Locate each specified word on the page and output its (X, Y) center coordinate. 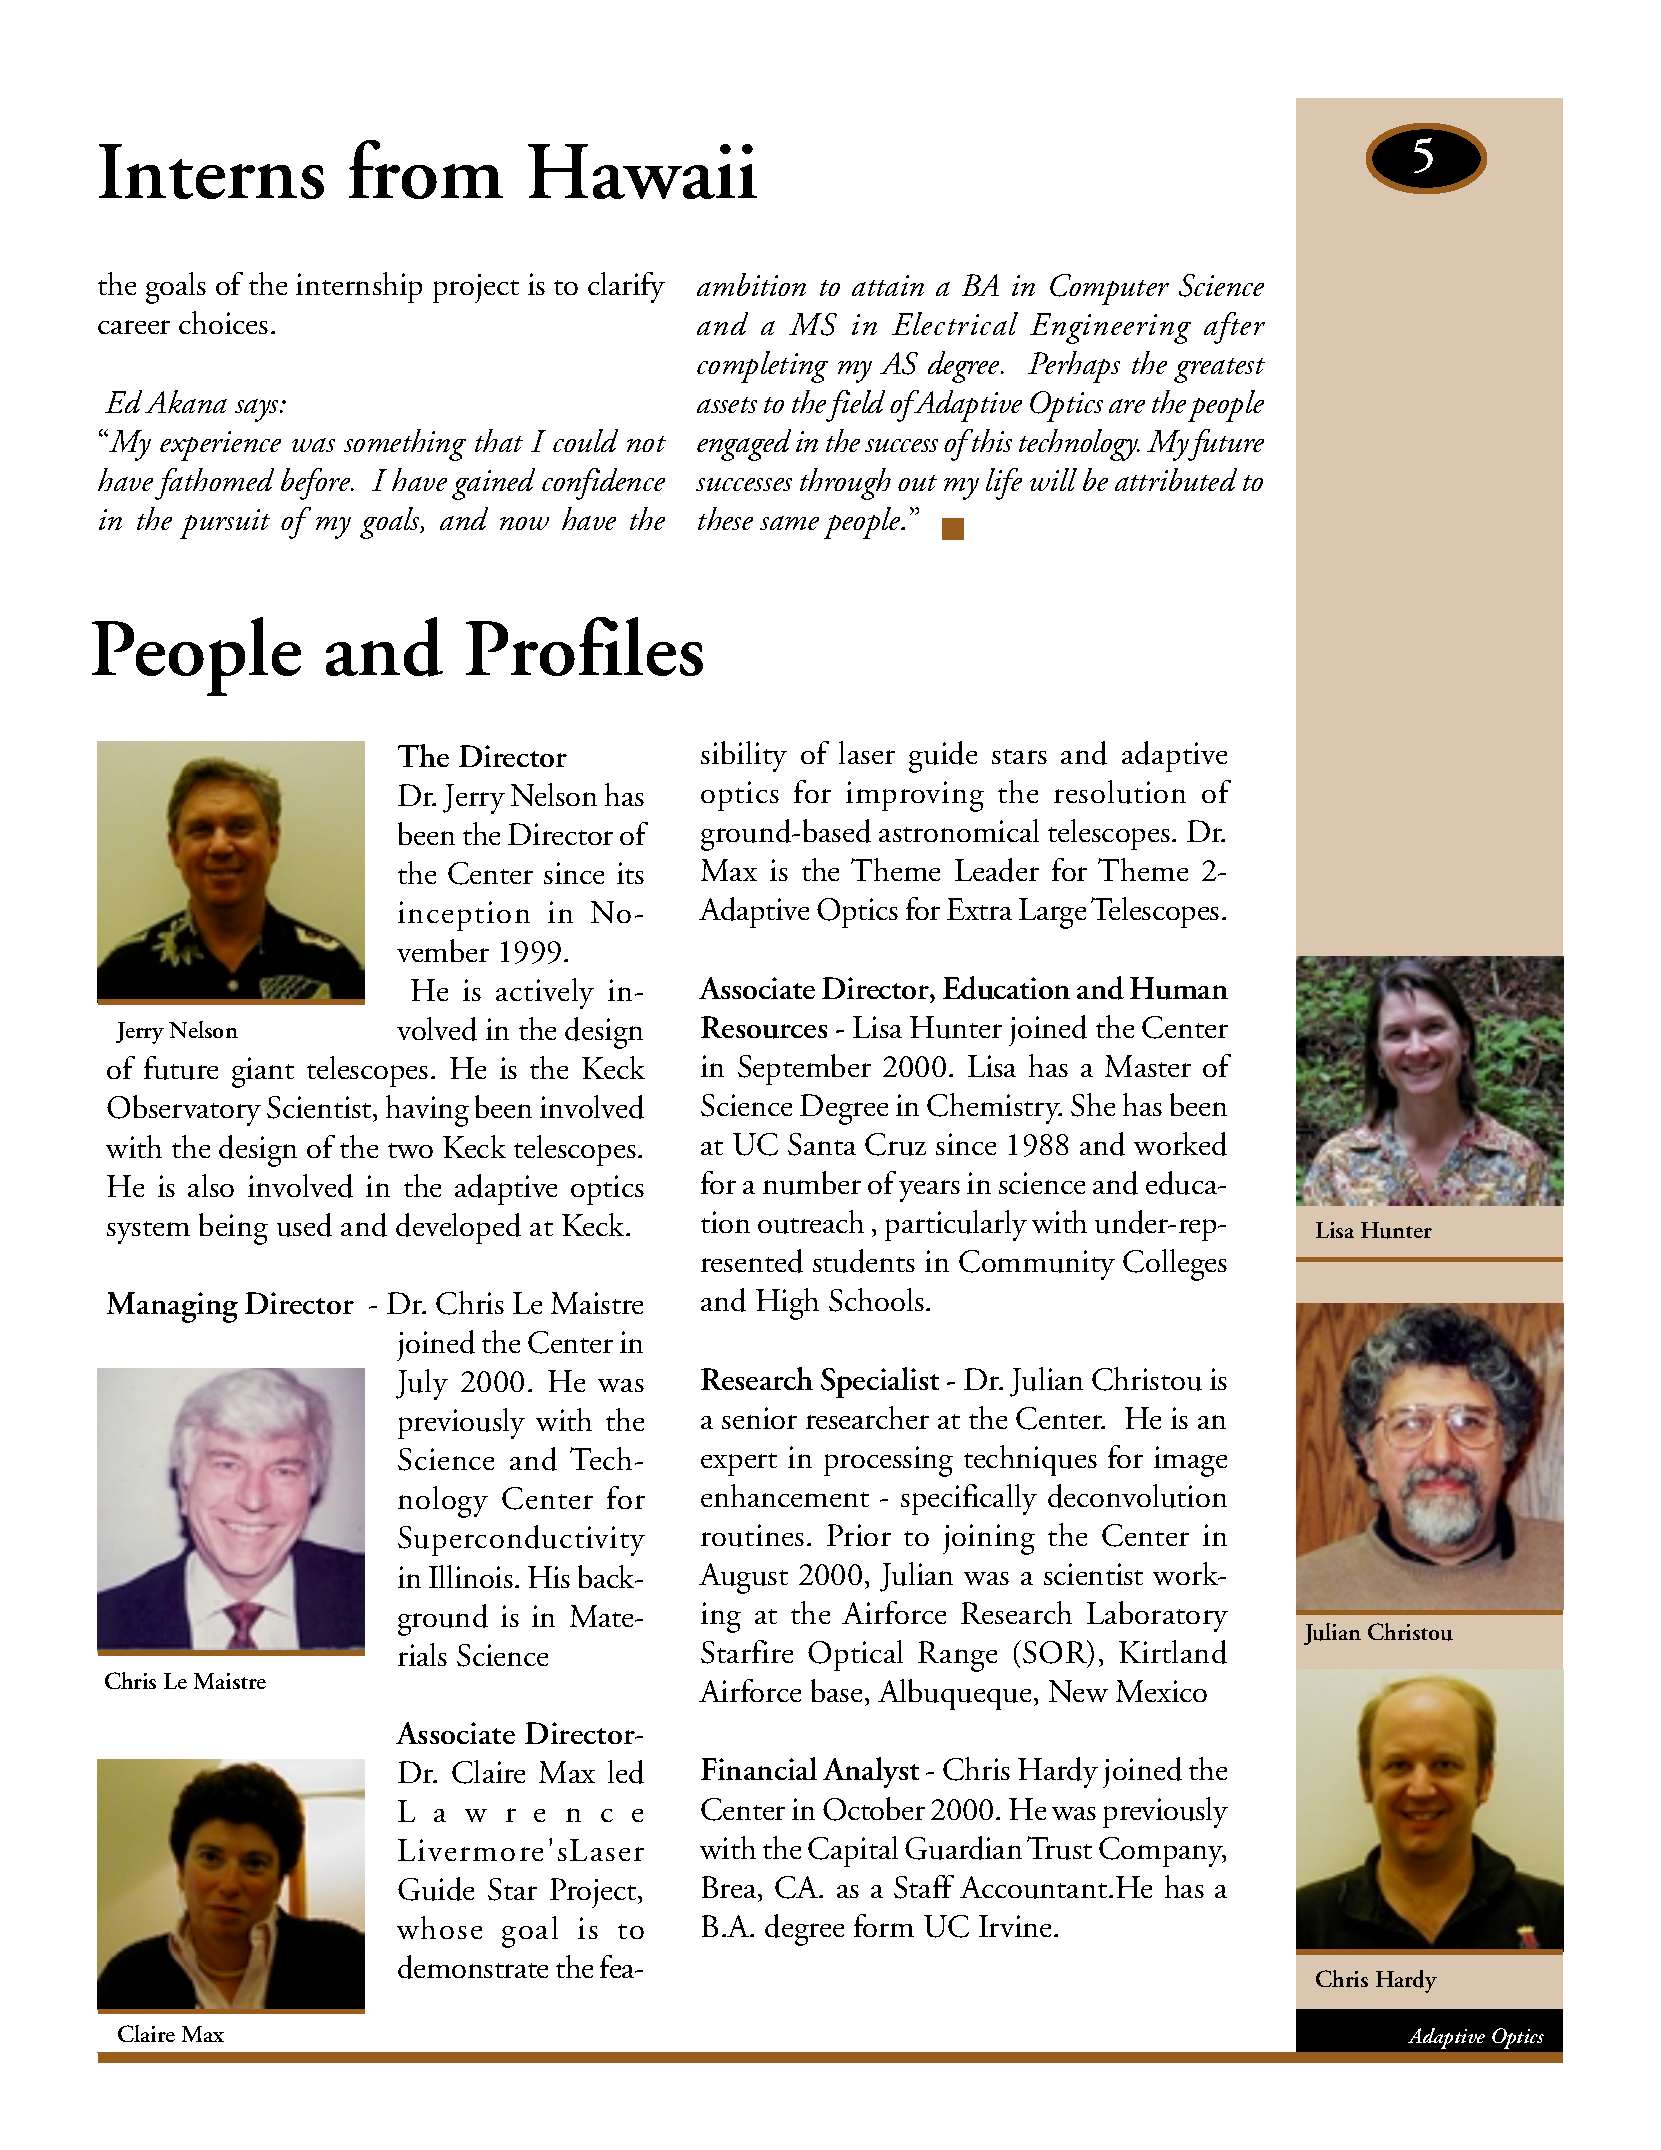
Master (1148, 1066)
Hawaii (642, 171)
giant (263, 1072)
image (1190, 1461)
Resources (764, 1027)
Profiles (584, 646)
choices (223, 322)
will (1053, 479)
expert (739, 1464)
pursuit (225, 524)
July (422, 1384)
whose (439, 1927)
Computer (1109, 289)
